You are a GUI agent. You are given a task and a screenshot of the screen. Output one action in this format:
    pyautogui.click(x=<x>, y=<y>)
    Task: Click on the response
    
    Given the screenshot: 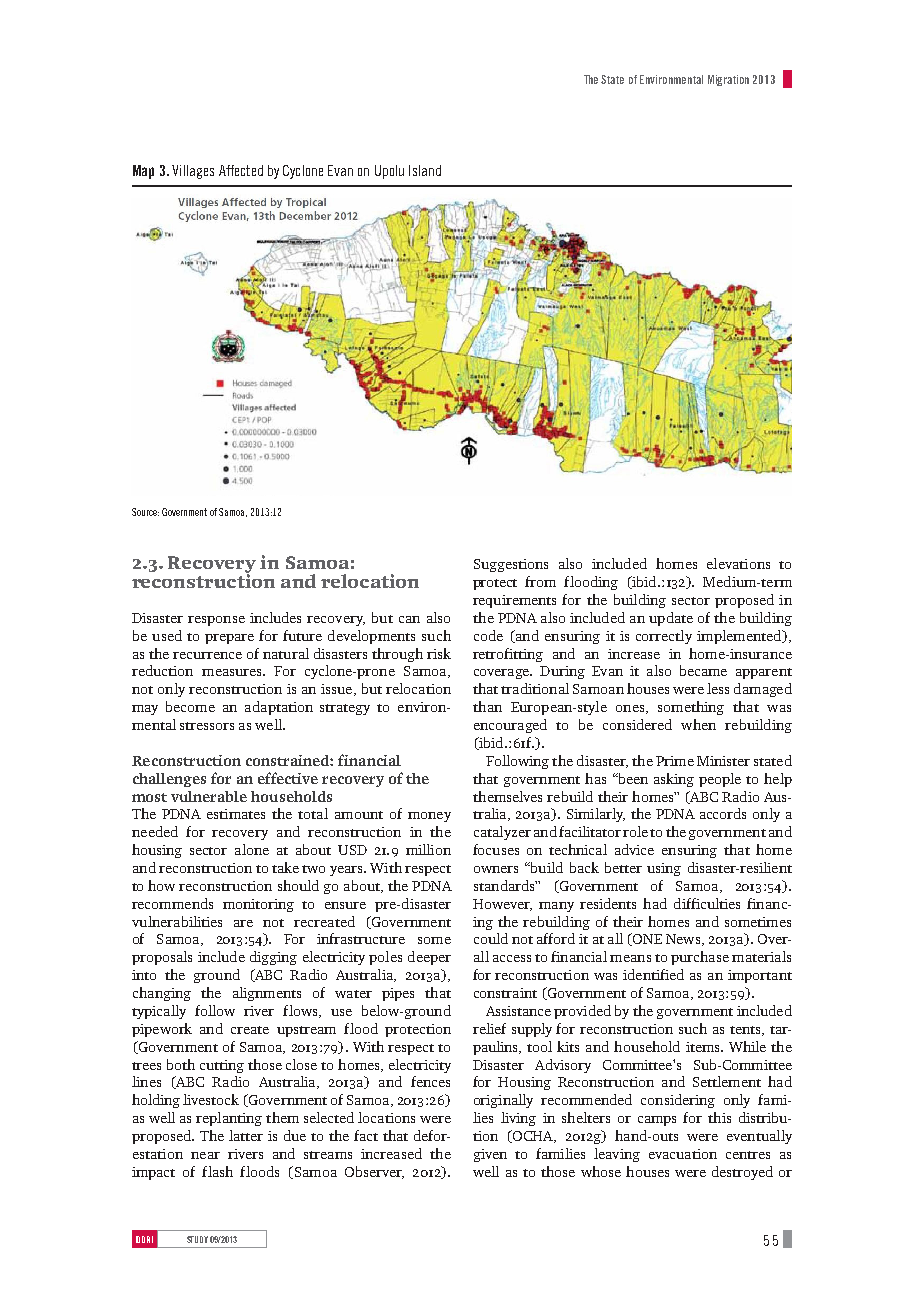 What is the action you would take?
    pyautogui.click(x=216, y=621)
